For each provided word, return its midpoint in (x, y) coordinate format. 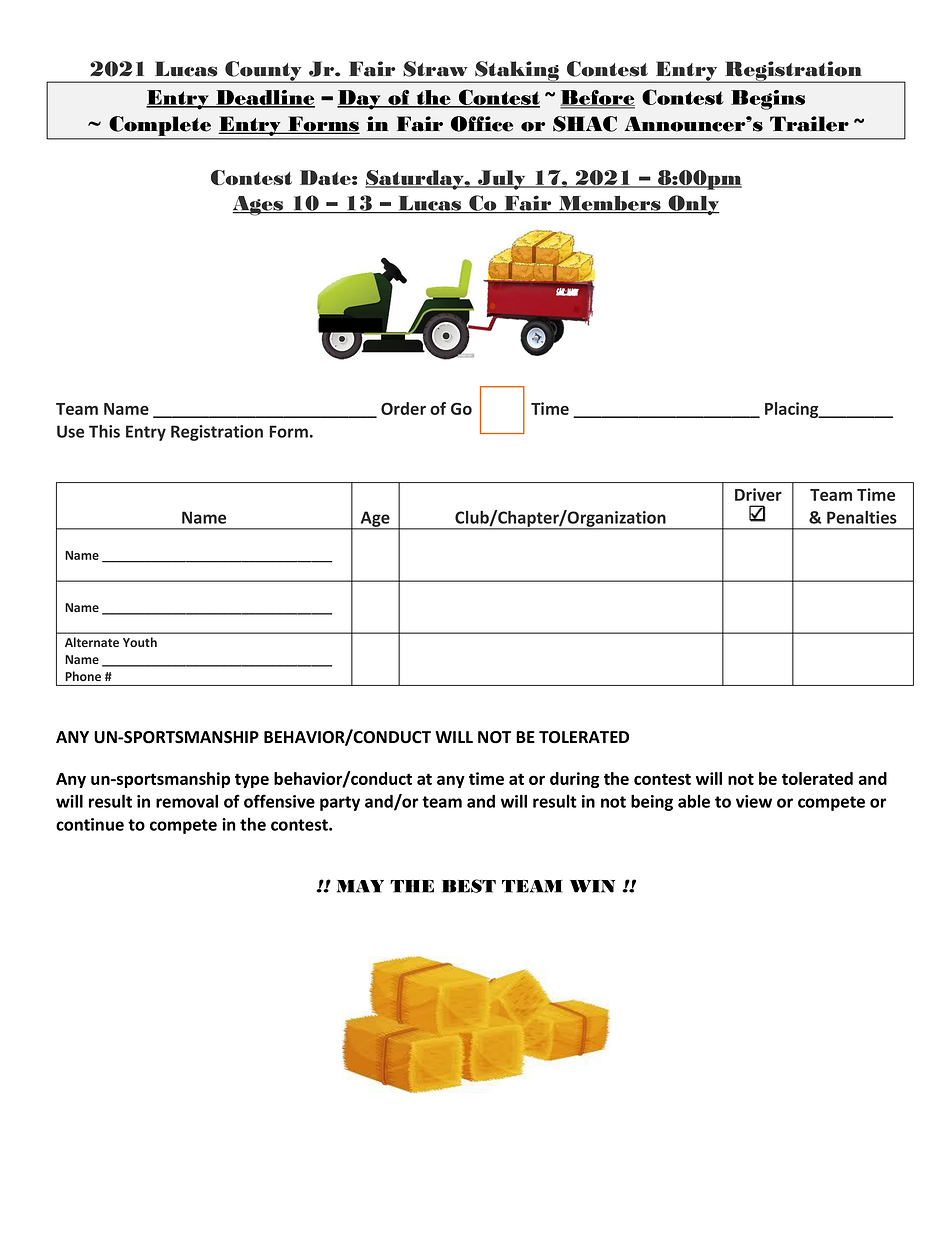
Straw (435, 69)
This (104, 431)
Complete (160, 126)
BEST (469, 886)
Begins (768, 100)
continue (90, 824)
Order (403, 408)
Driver (758, 494)
